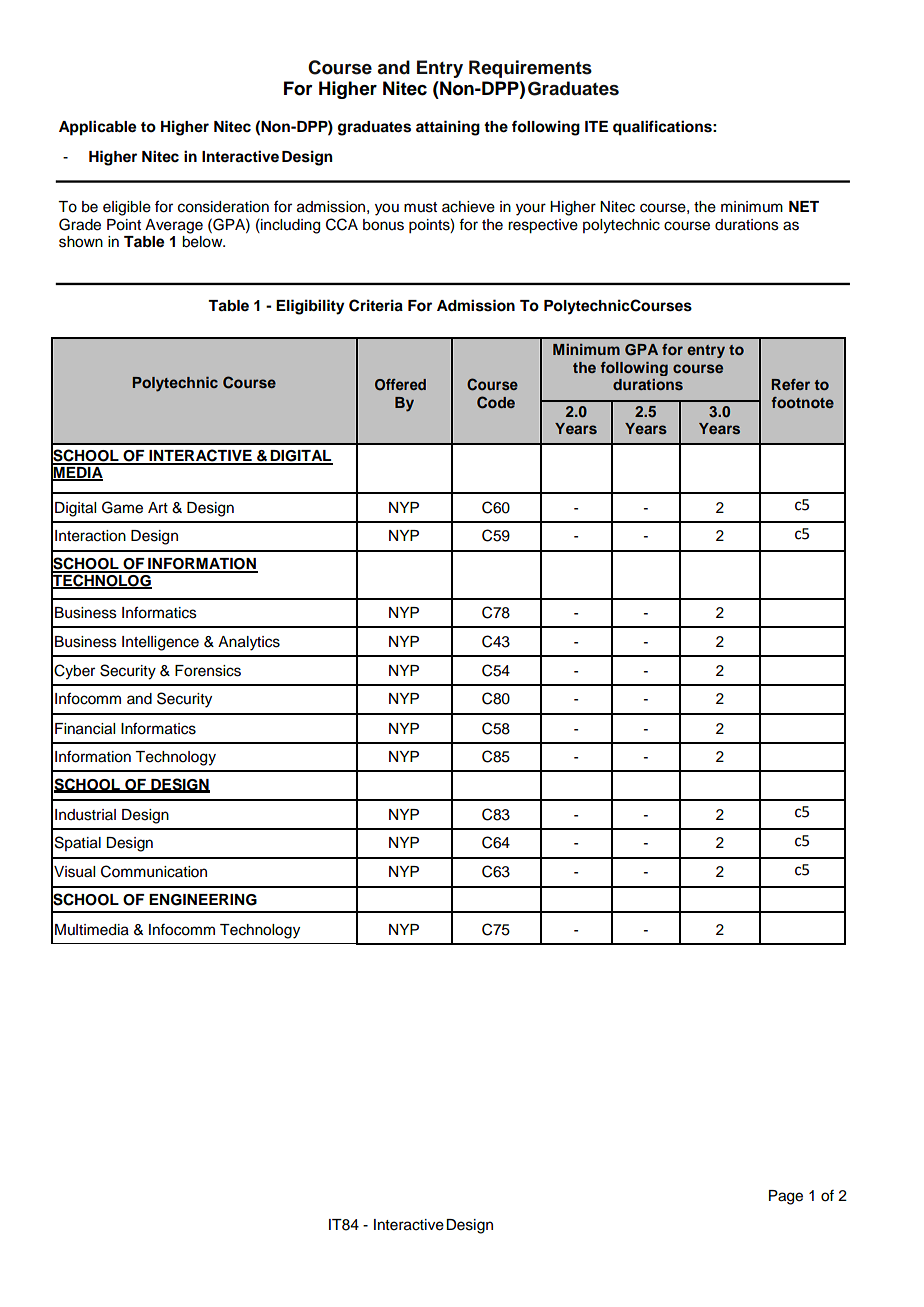 The height and width of the image is (1307, 924). What do you see at coordinates (804, 206) in the image?
I see `NET` at bounding box center [804, 206].
